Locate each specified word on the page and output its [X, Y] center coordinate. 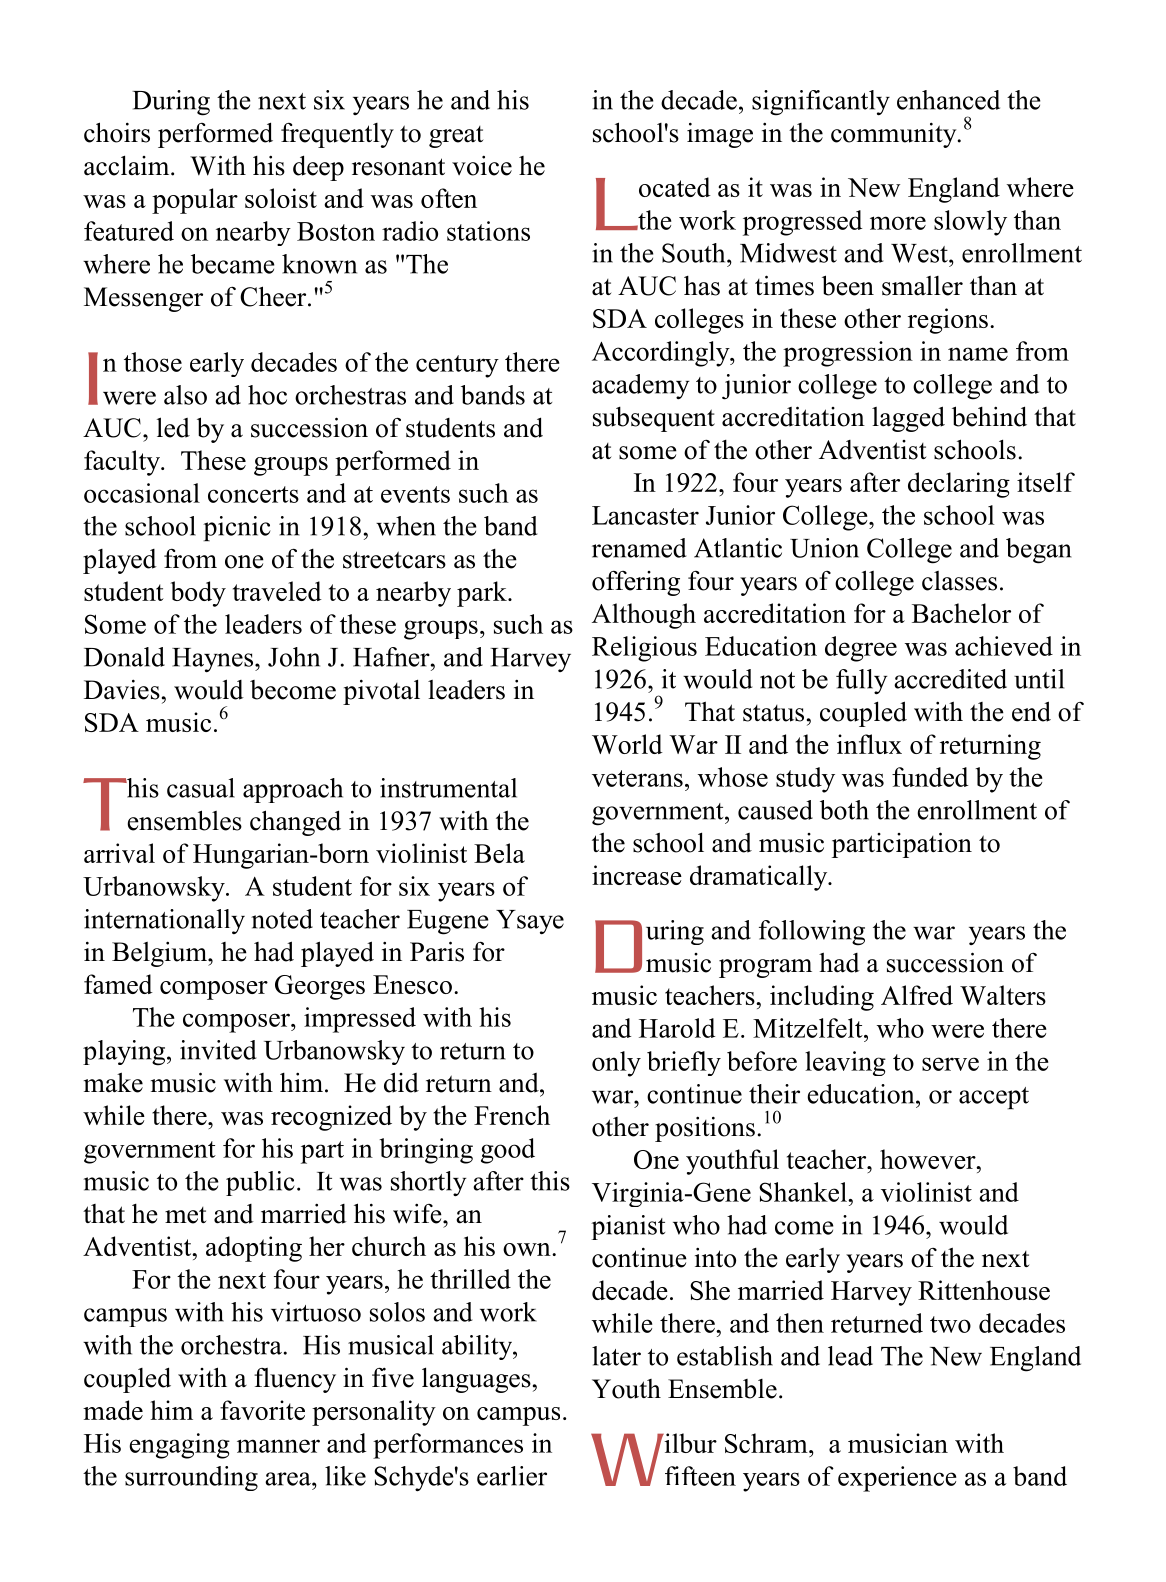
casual [201, 788]
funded [930, 777]
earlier [512, 1476]
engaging [179, 1446]
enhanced [948, 100]
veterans [637, 778]
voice [482, 166]
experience [897, 1479]
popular [195, 201]
